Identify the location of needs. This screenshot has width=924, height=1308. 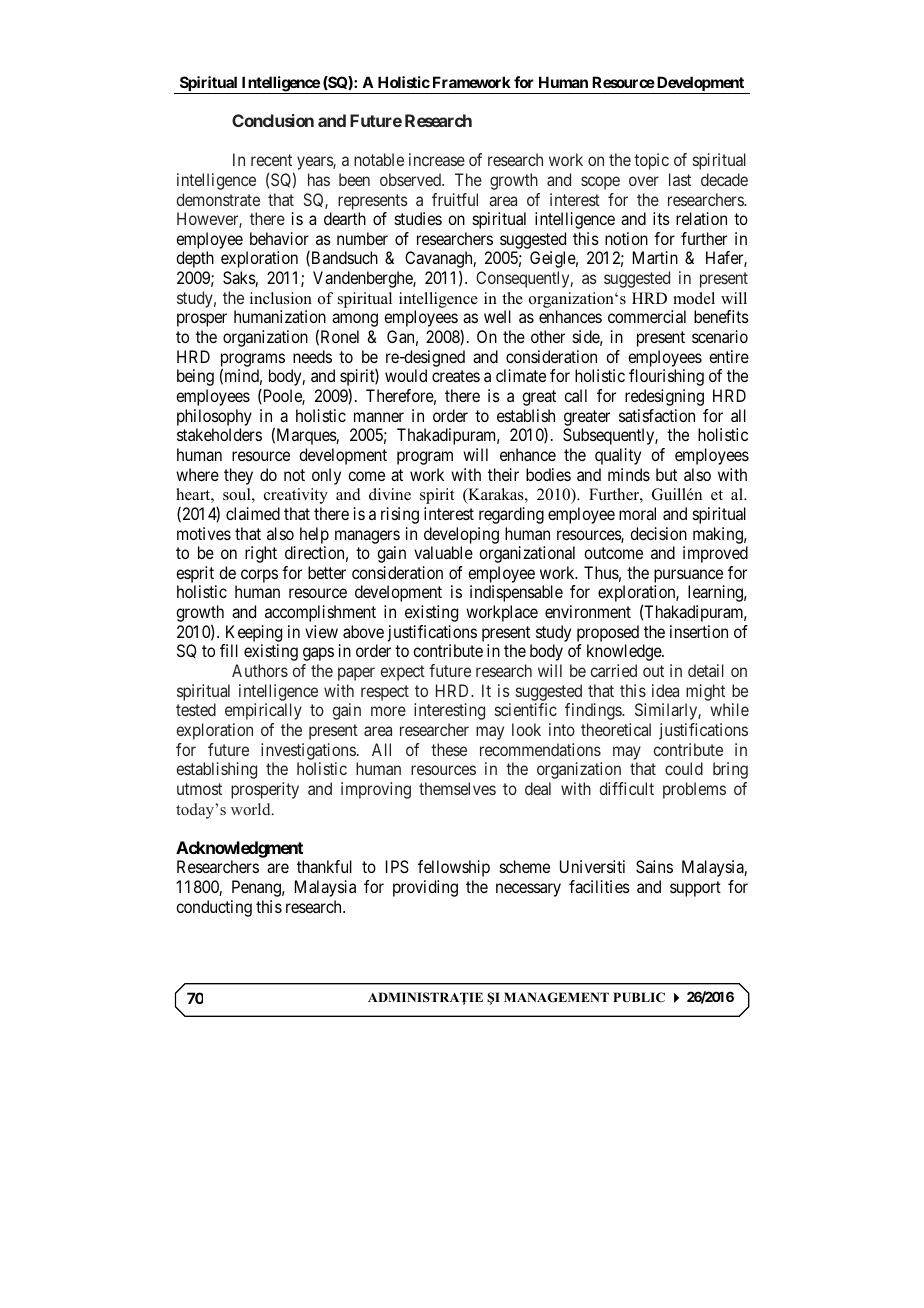
(312, 356).
